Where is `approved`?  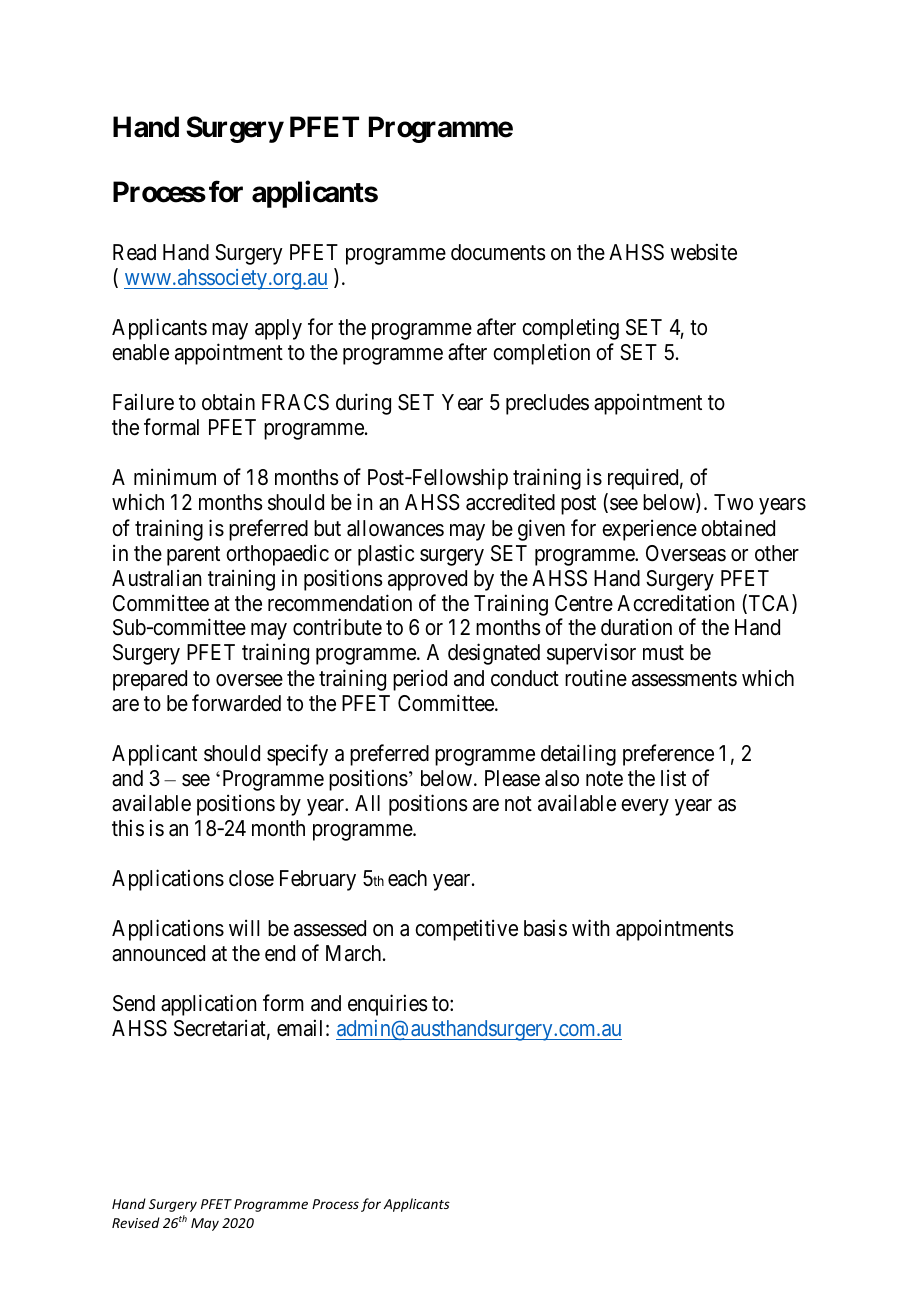 approved is located at coordinates (427, 580).
